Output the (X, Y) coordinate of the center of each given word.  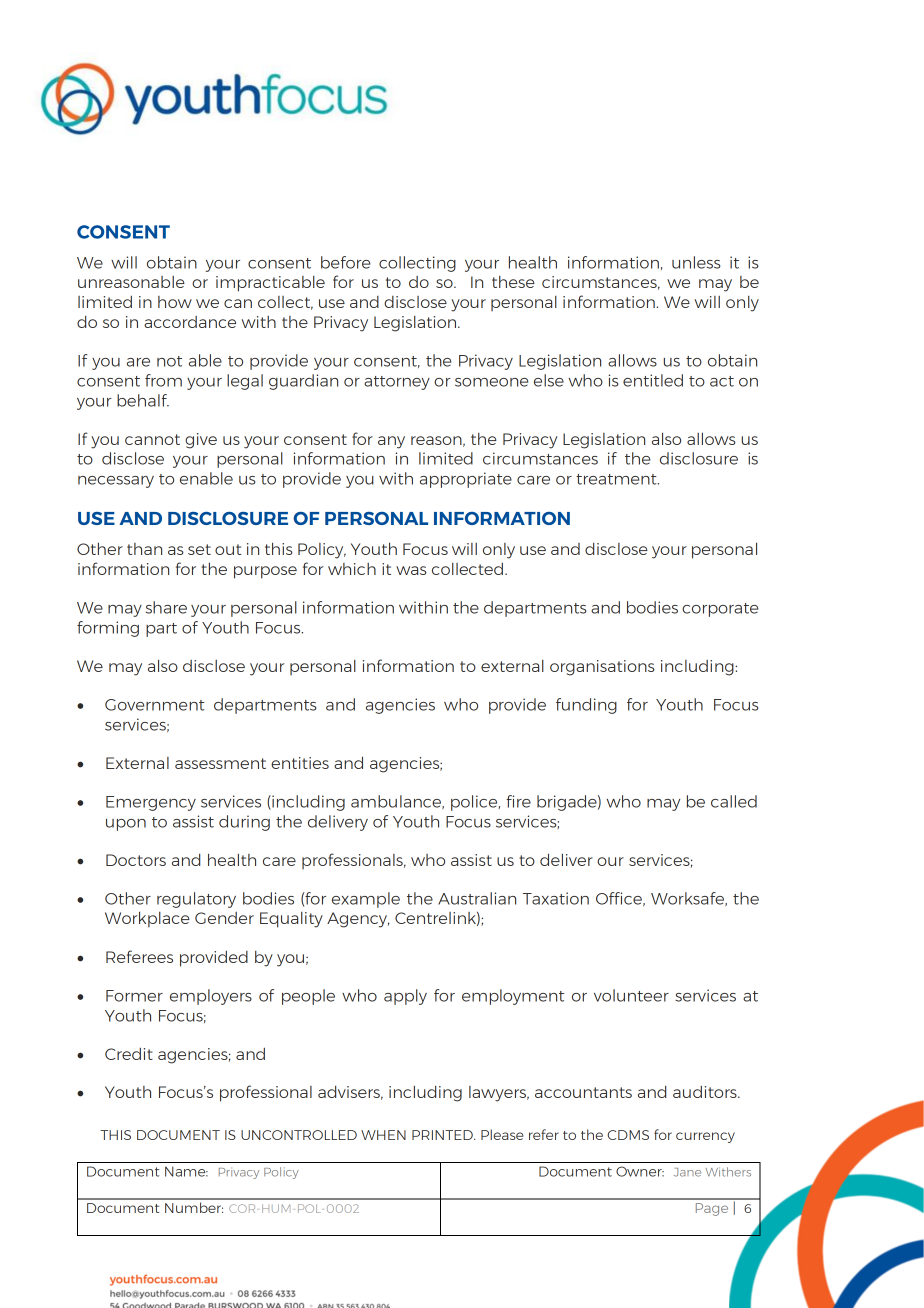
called (734, 801)
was (411, 570)
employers (211, 997)
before (345, 262)
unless (696, 262)
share (166, 607)
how (175, 302)
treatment (617, 479)
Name (186, 1171)
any (391, 442)
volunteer (631, 995)
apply (405, 997)
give (201, 441)
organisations (602, 668)
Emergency (151, 803)
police (475, 803)
